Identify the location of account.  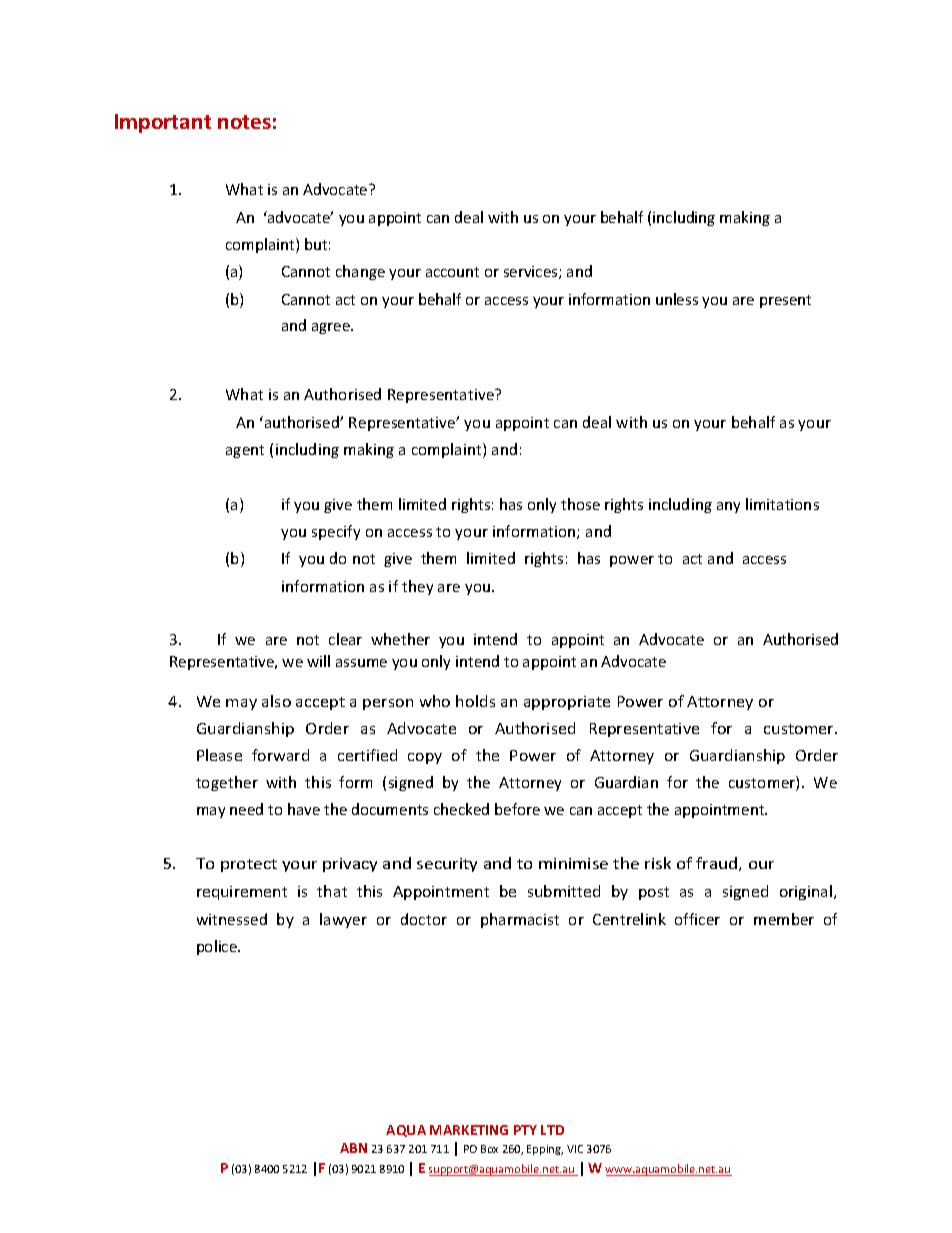
(452, 272).
